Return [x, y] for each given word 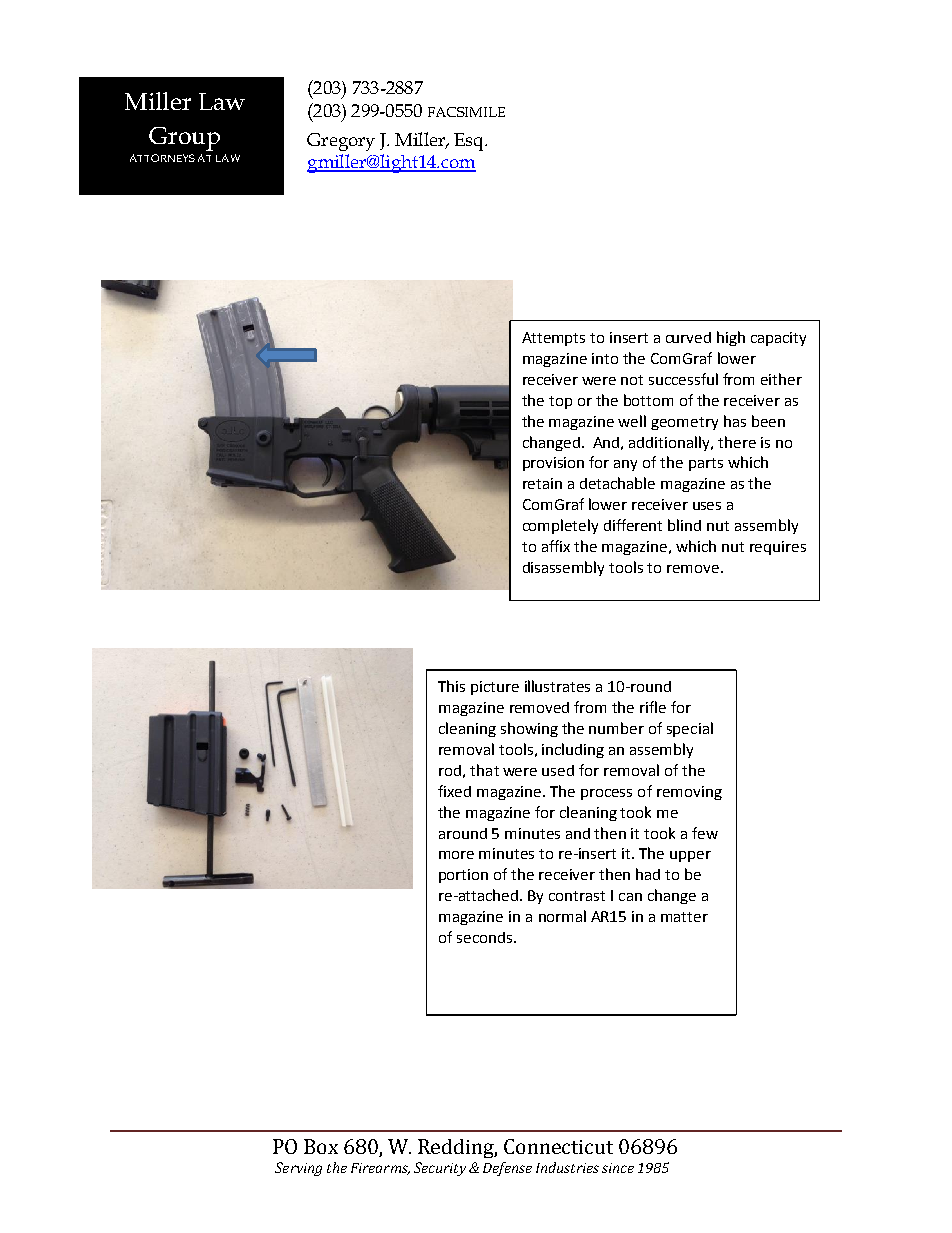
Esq [470, 142]
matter [684, 917]
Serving [298, 1169]
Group [184, 139]
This [451, 686]
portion [463, 876]
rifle [653, 707]
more [456, 855]
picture [495, 688]
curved [688, 337]
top [560, 402]
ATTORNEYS [162, 158]
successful [683, 379]
